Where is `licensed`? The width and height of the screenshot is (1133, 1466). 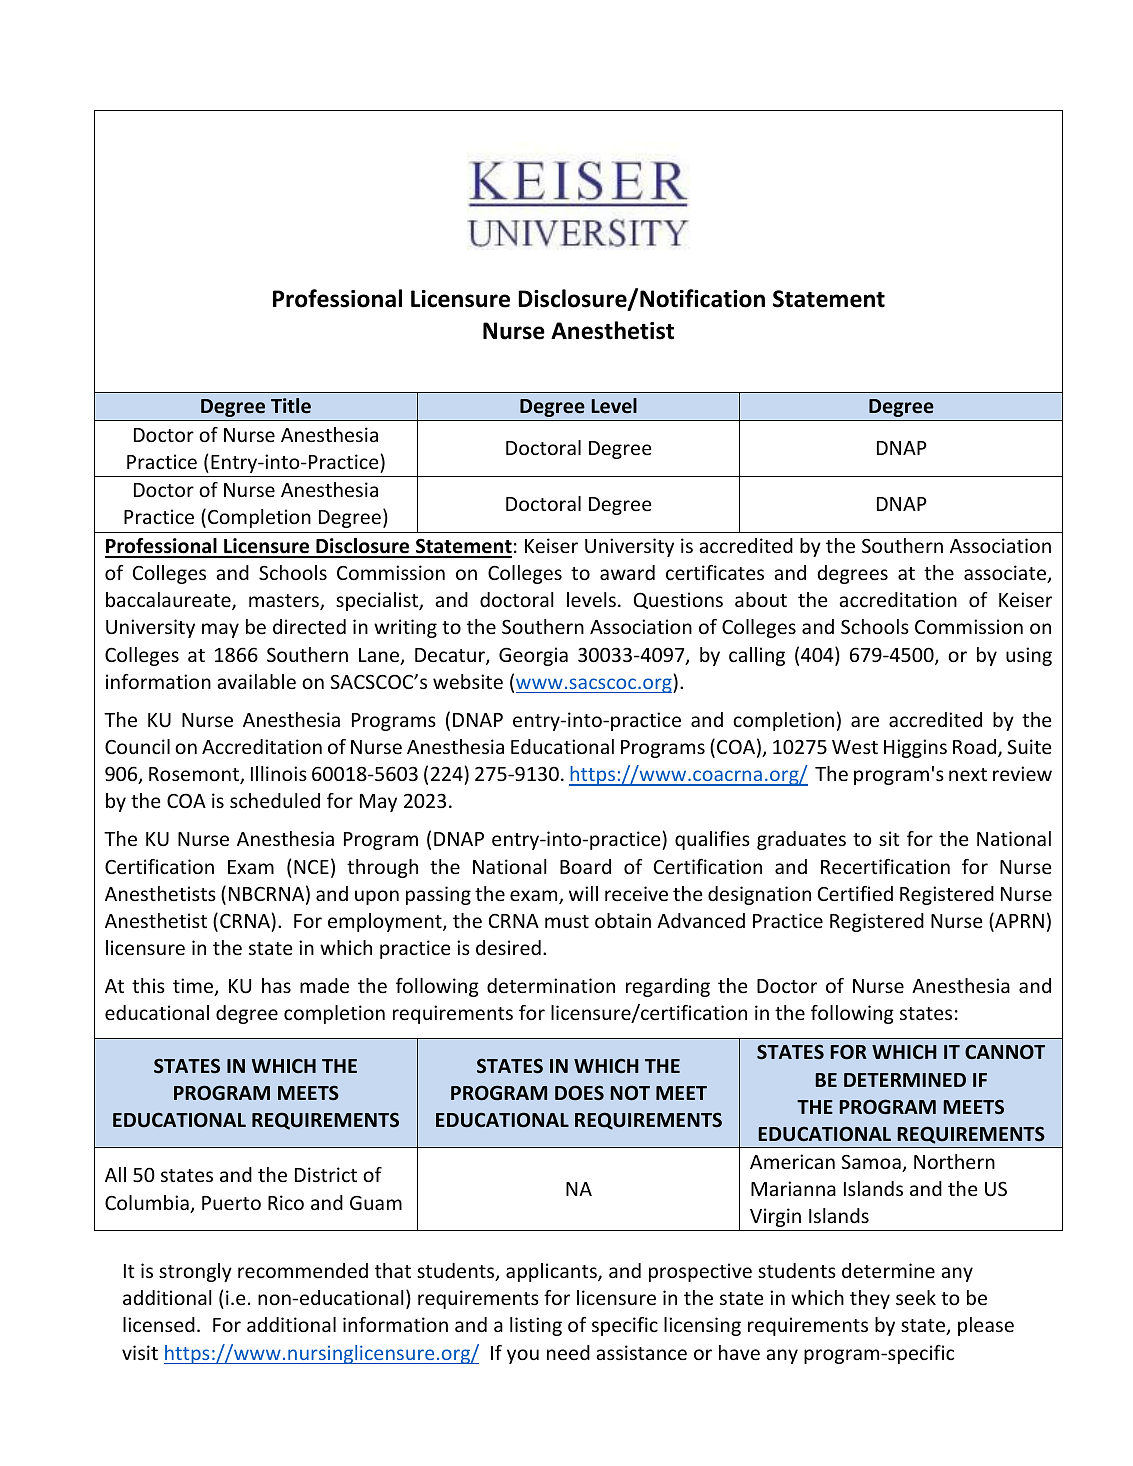
licensed is located at coordinates (159, 1324).
